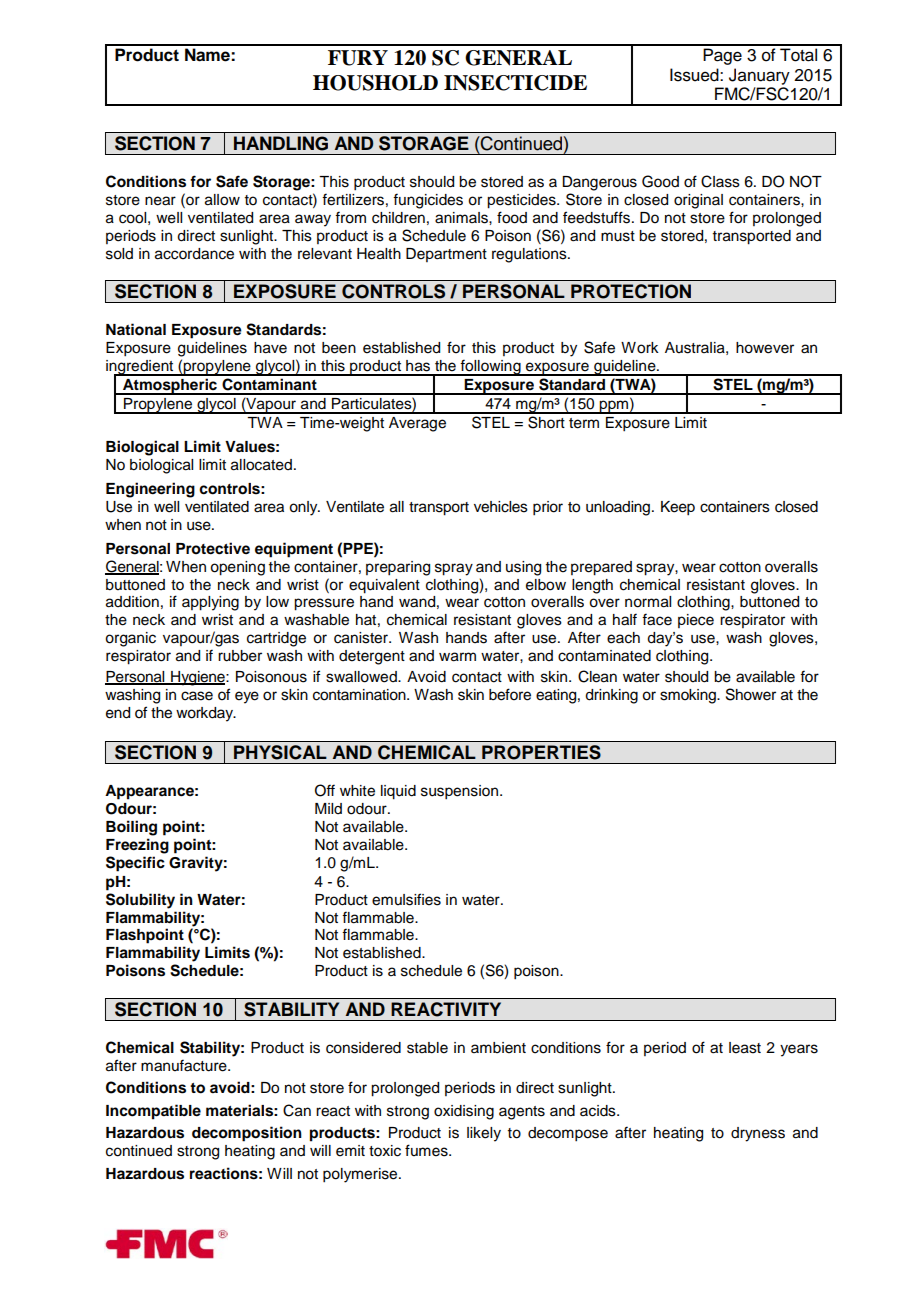  Describe the element at coordinates (515, 83) in the image. I see `INSECTICIDE` at that location.
